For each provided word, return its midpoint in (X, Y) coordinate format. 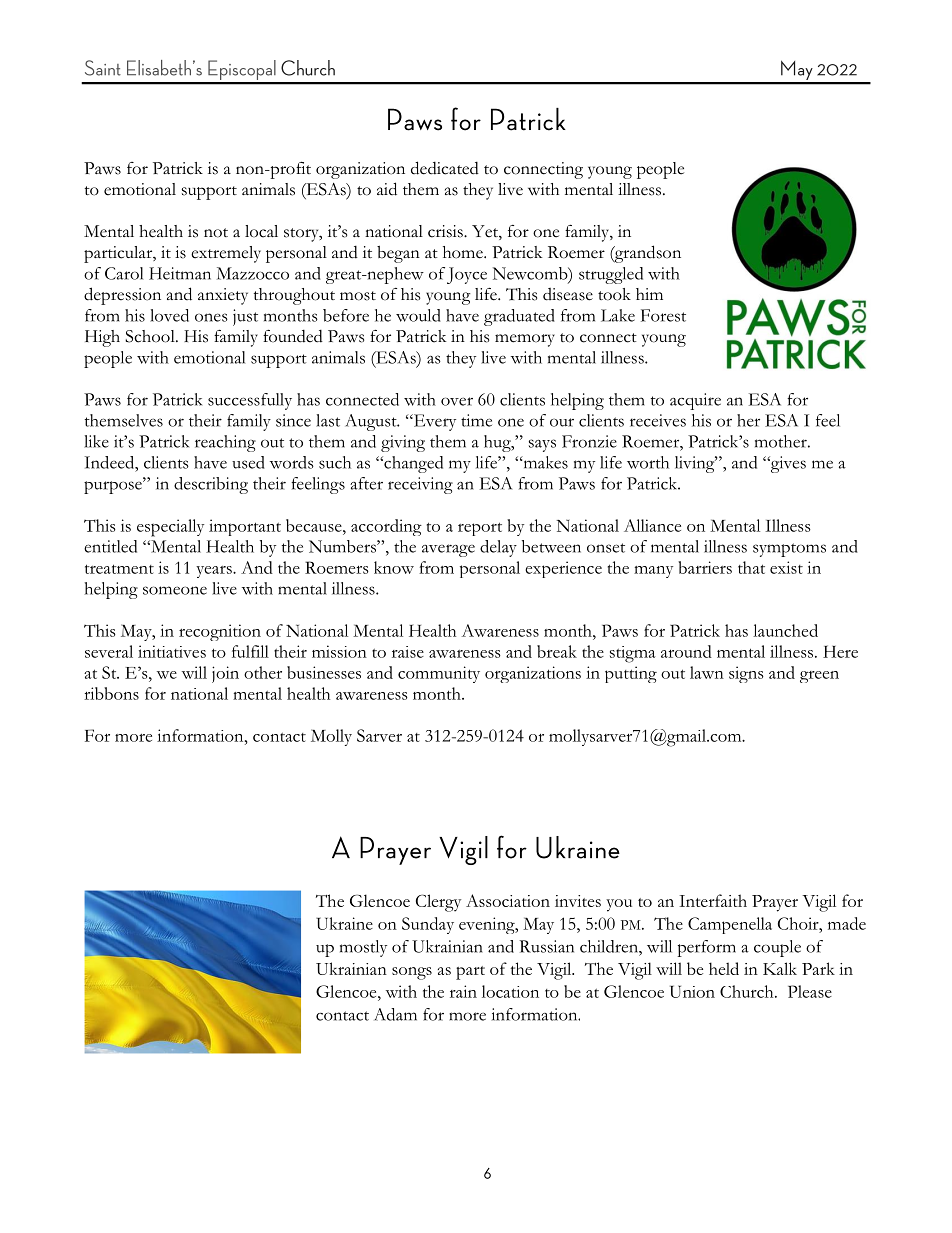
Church (748, 991)
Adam (396, 1014)
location (510, 991)
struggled (611, 275)
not (216, 233)
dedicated (445, 168)
